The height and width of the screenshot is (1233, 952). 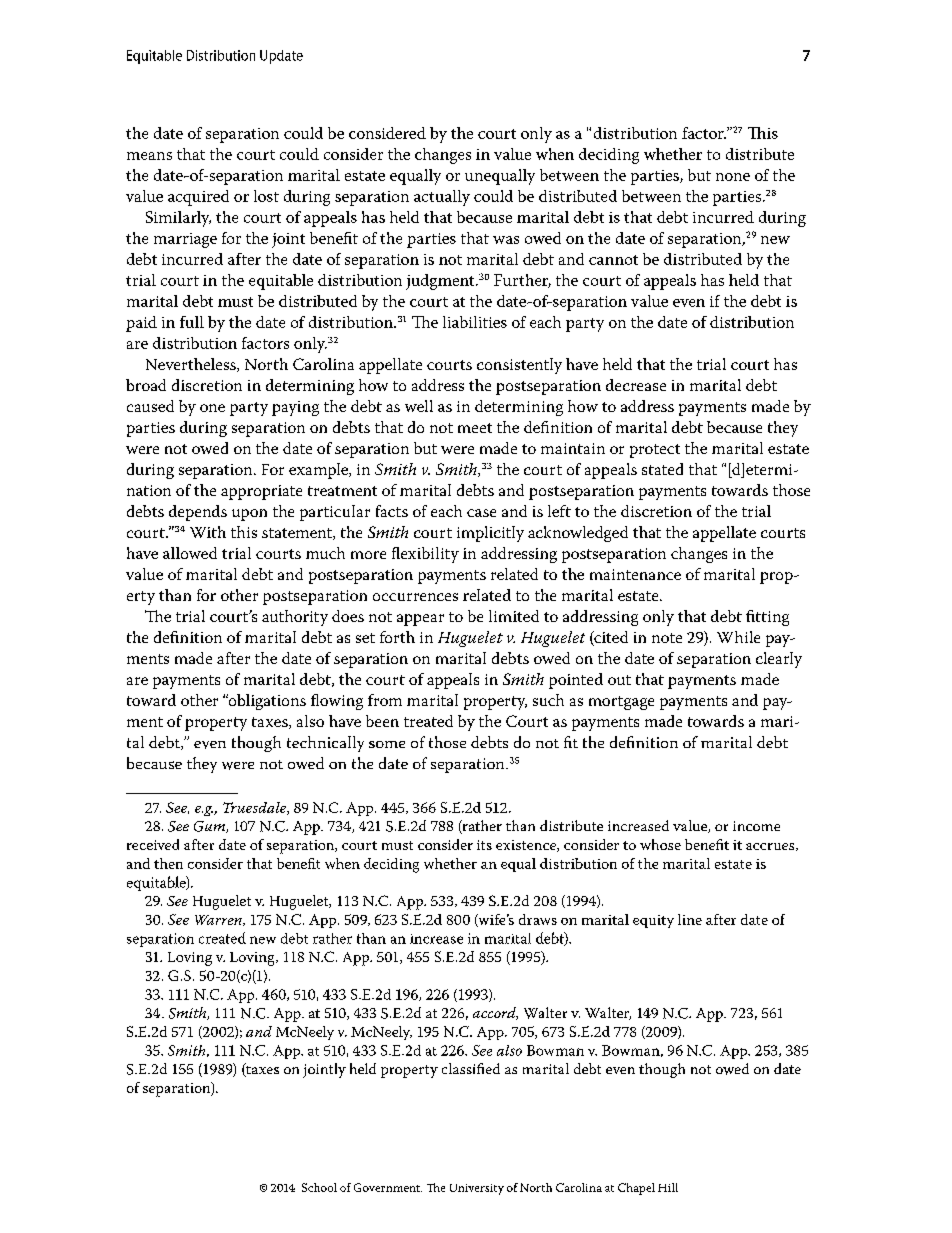 I want to click on School, so click(x=319, y=1187).
